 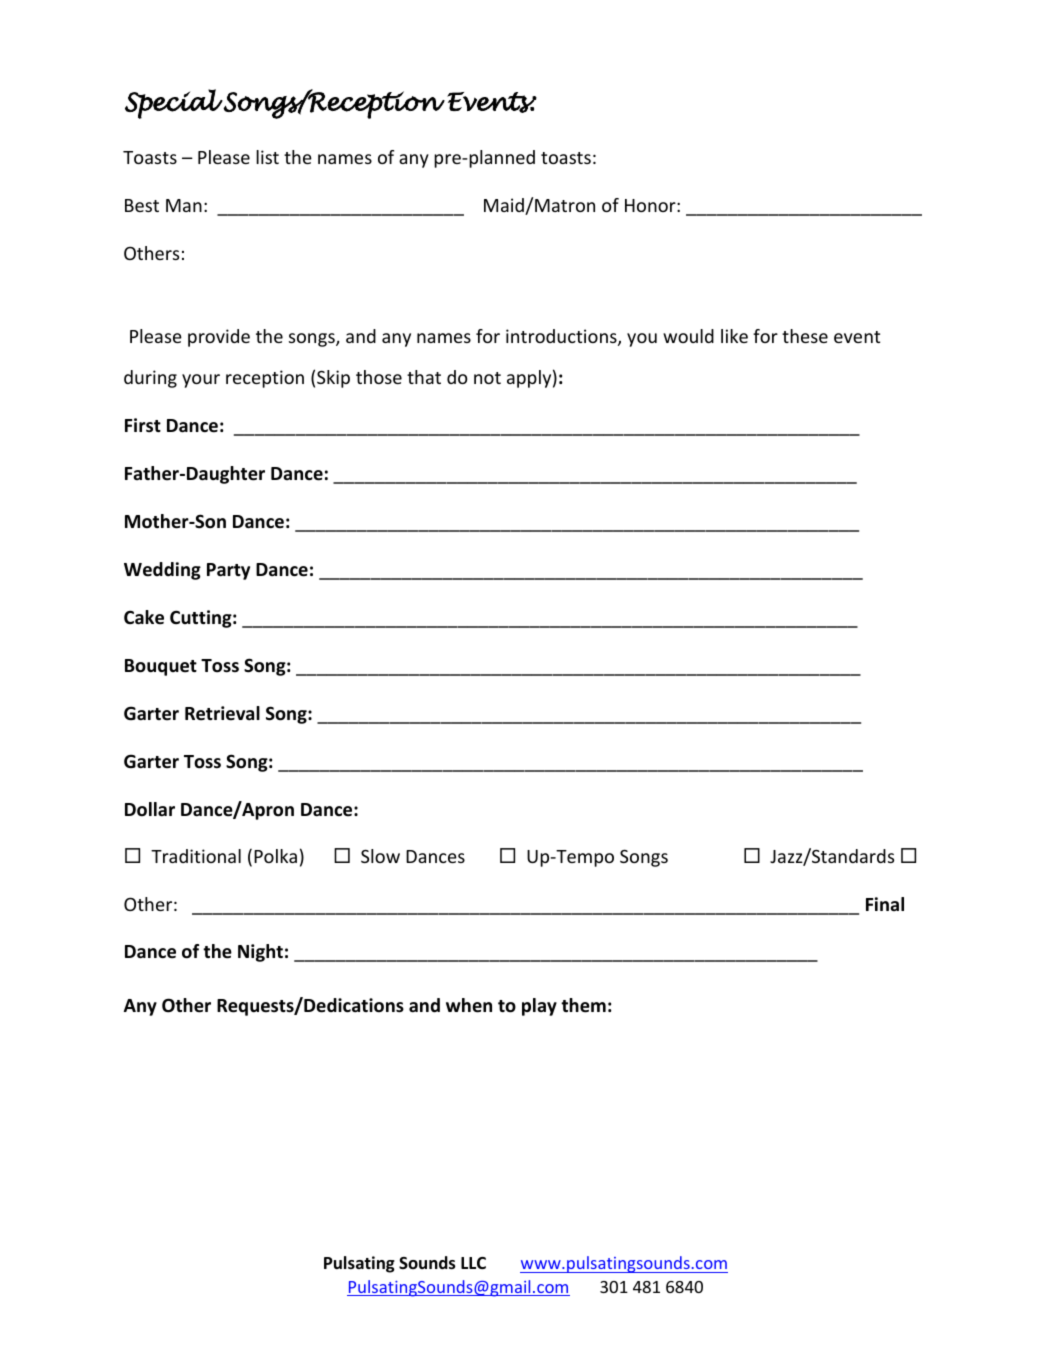 I want to click on Night, so click(x=260, y=953).
